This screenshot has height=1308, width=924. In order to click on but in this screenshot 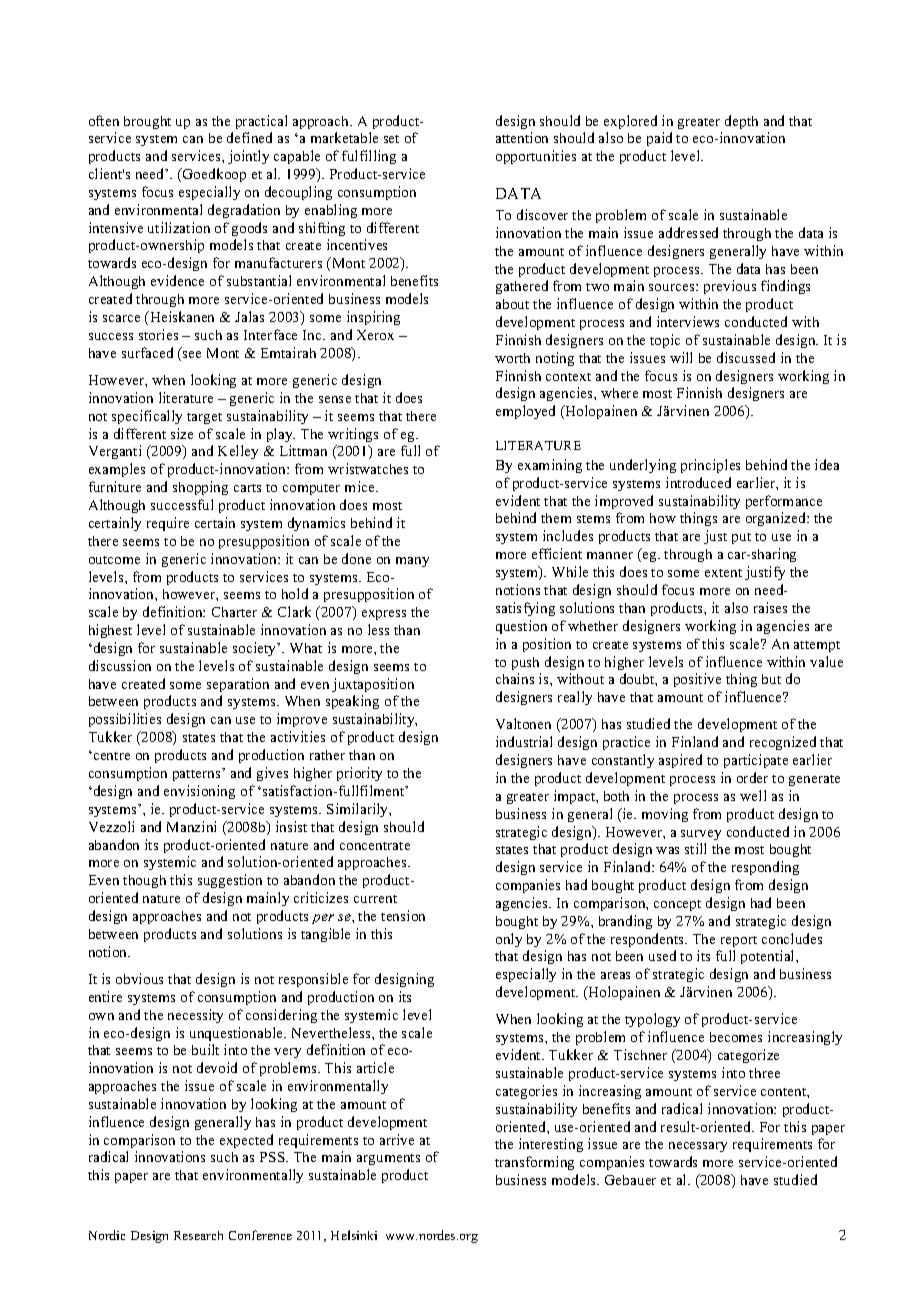, I will do `click(771, 679)`.
